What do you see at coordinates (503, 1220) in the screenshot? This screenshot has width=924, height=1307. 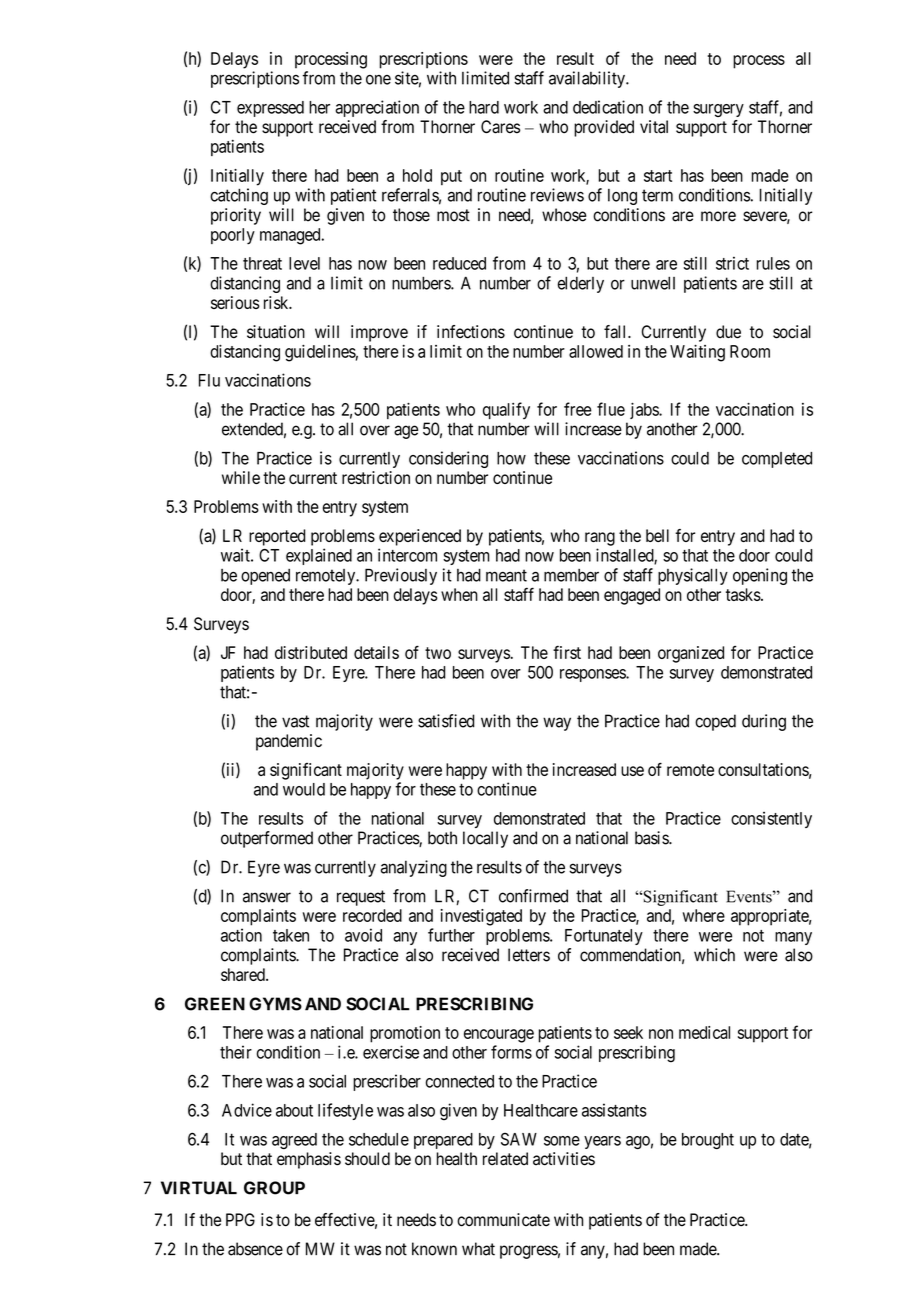 I see `communicate` at bounding box center [503, 1220].
